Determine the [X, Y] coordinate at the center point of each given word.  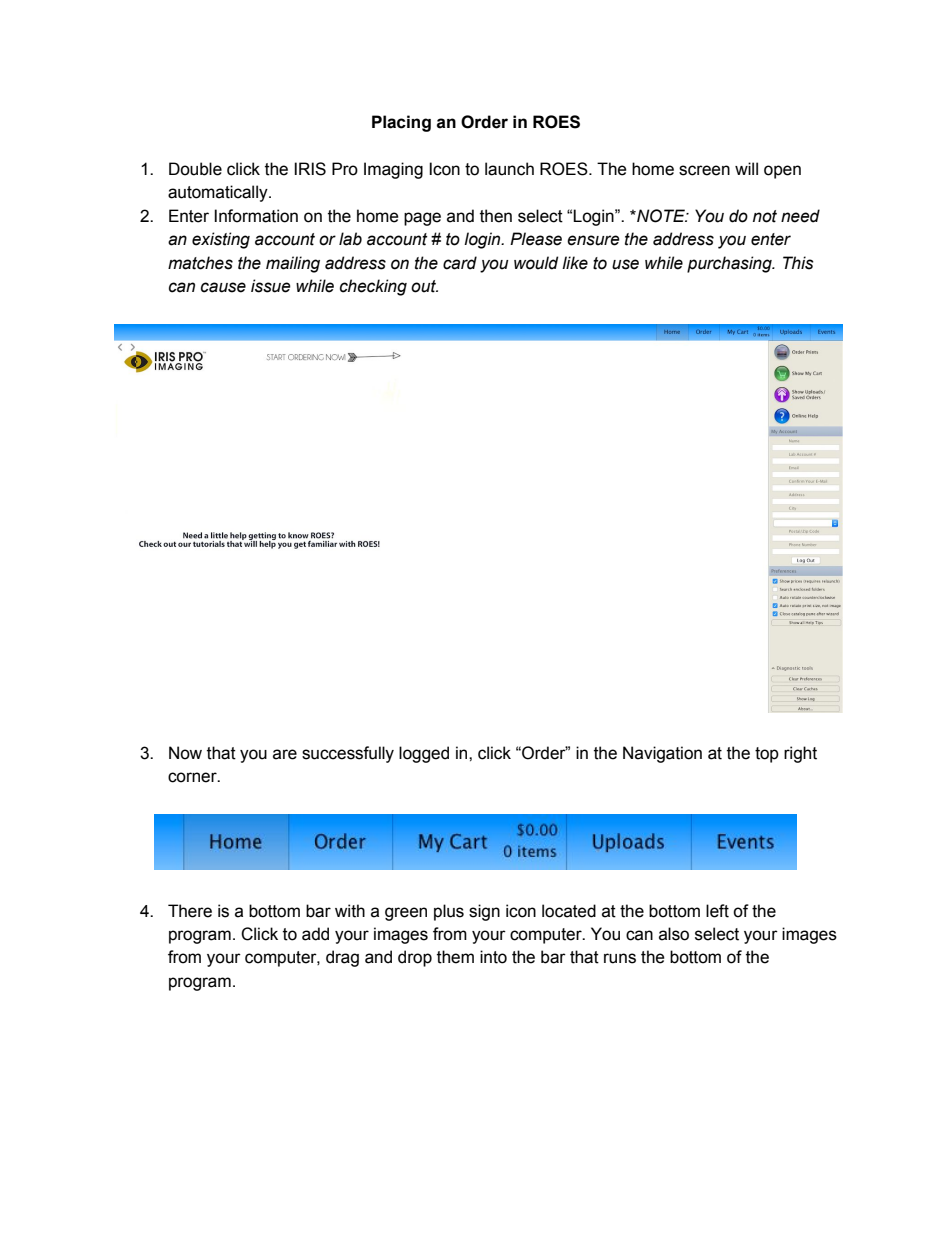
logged [424, 754]
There [190, 911]
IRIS [310, 169]
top [767, 755]
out [424, 286]
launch [509, 169]
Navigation [662, 754]
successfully [348, 754]
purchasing [730, 264]
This [798, 263]
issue [271, 286]
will [746, 168]
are [285, 754]
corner [193, 777]
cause [223, 287]
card [460, 263]
